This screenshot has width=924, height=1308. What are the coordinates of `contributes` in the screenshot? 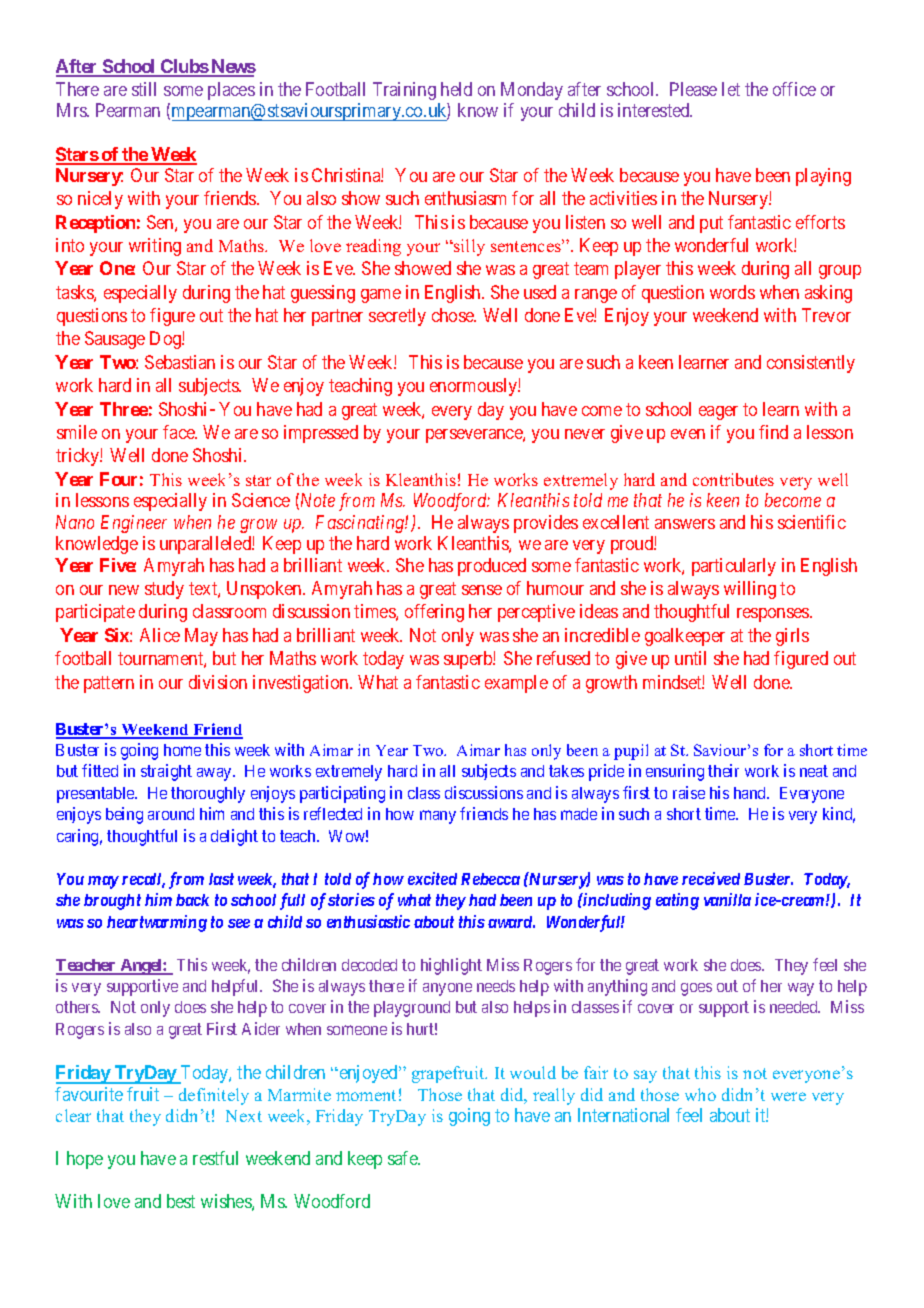 It's located at (733, 479).
